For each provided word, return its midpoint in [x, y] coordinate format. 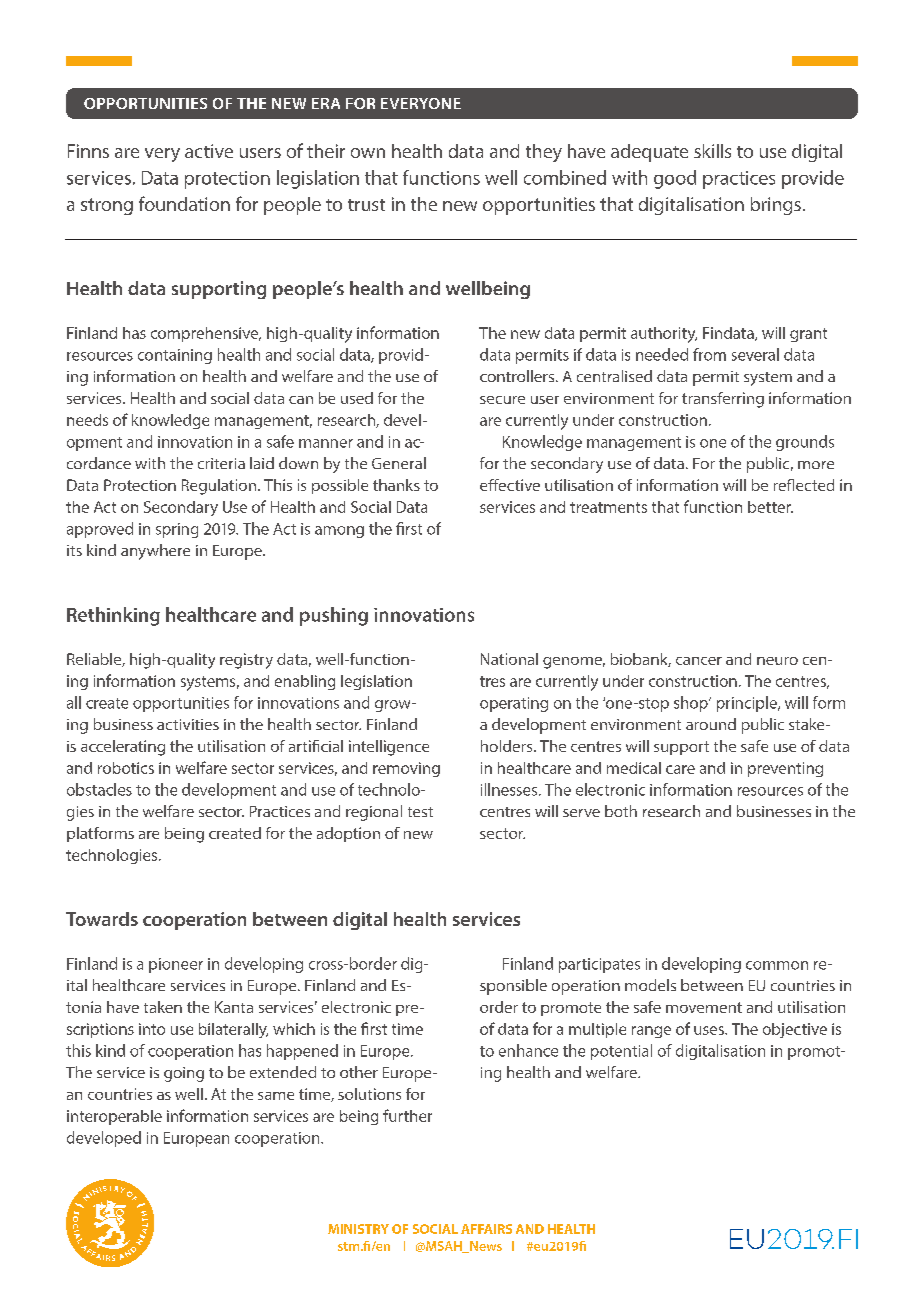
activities [188, 724]
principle [748, 704]
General [399, 463]
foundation [184, 203]
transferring [723, 400]
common [777, 965]
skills [712, 151]
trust [366, 205]
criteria [221, 463]
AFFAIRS [486, 1229]
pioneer [176, 965]
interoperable [114, 1117]
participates [599, 965]
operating [514, 704]
